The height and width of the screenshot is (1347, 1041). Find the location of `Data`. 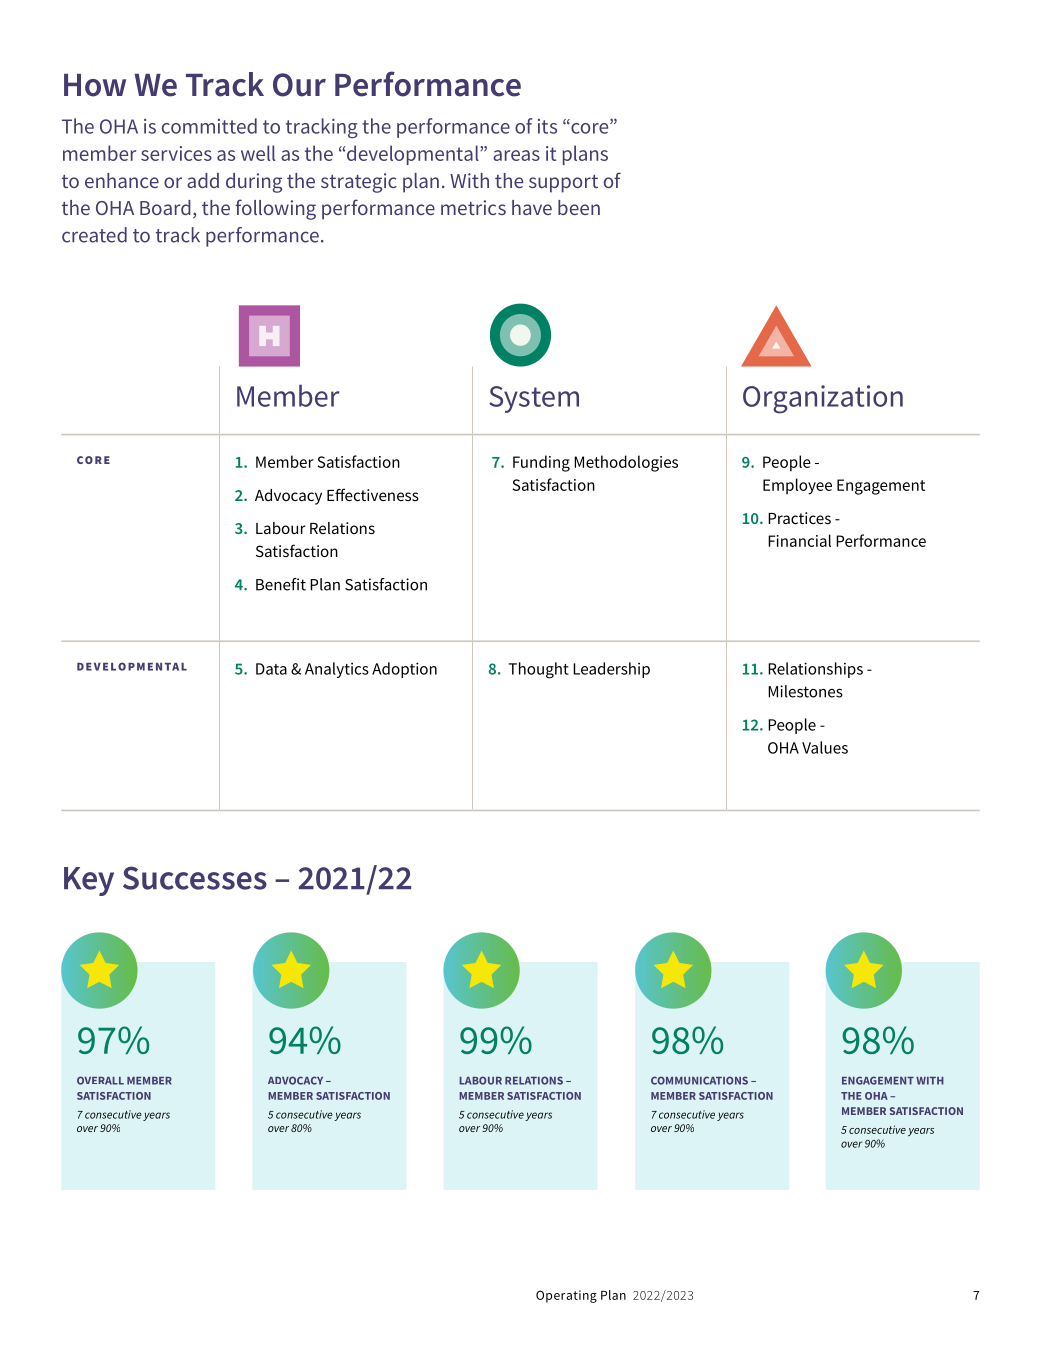

Data is located at coordinates (271, 669).
